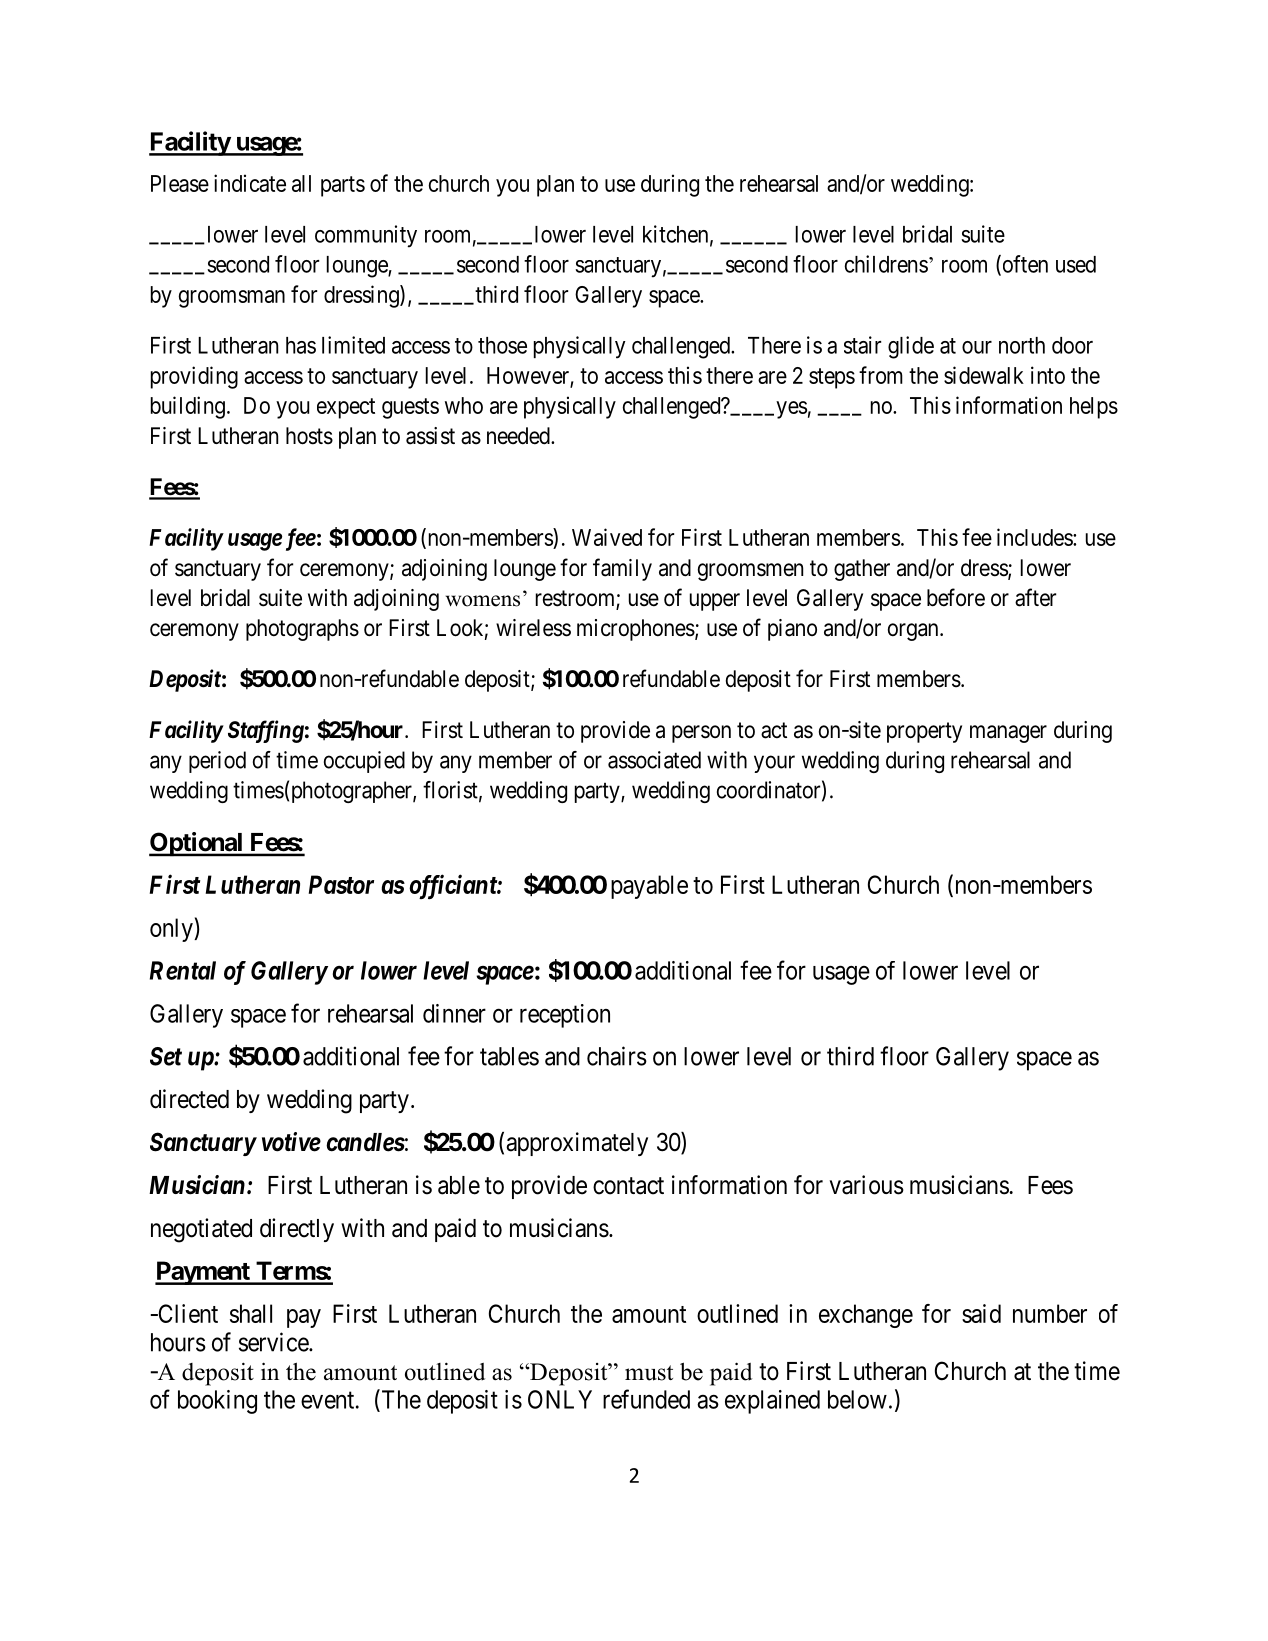 The width and height of the screenshot is (1268, 1641). What do you see at coordinates (217, 762) in the screenshot?
I see `period` at bounding box center [217, 762].
